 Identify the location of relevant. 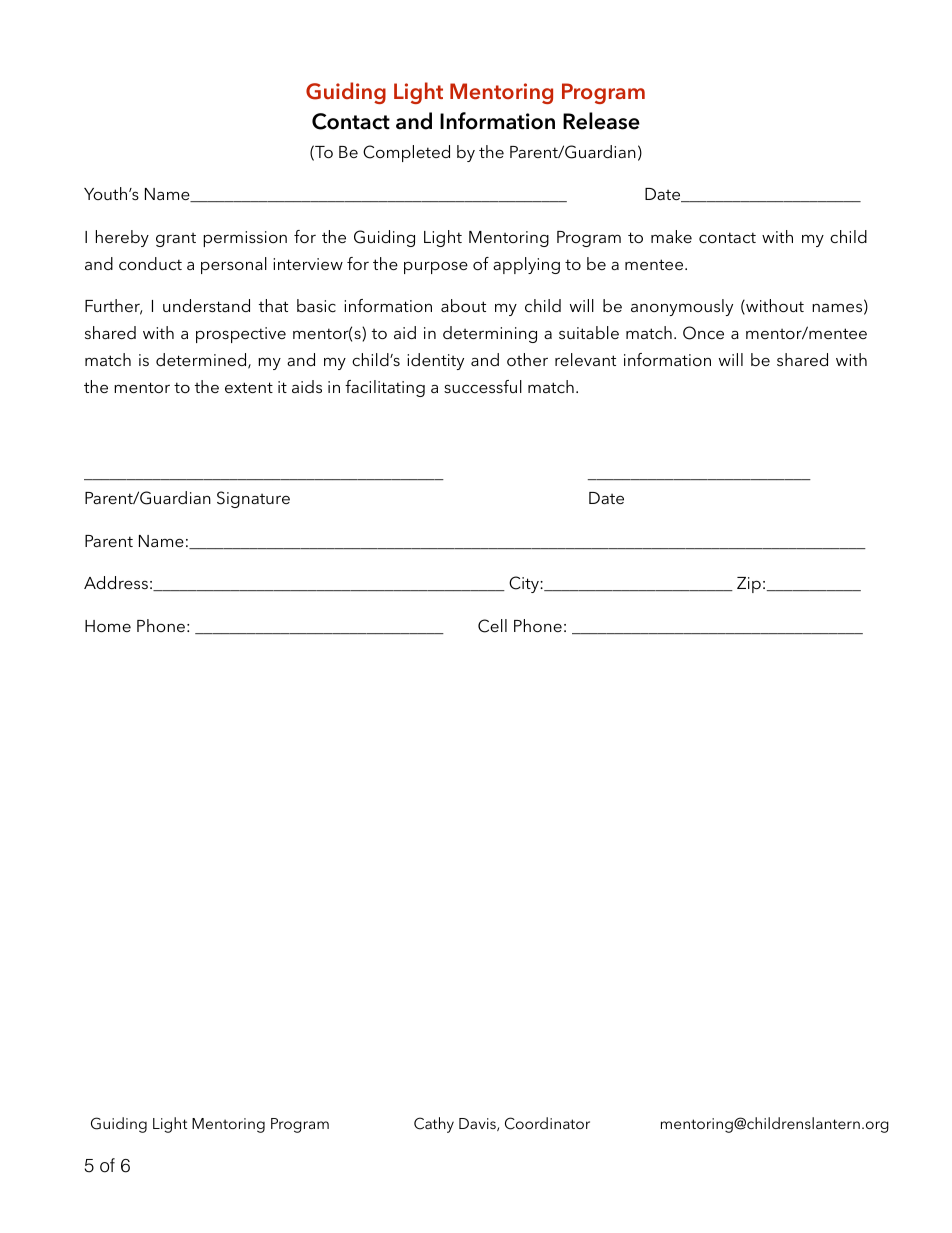
(585, 359).
